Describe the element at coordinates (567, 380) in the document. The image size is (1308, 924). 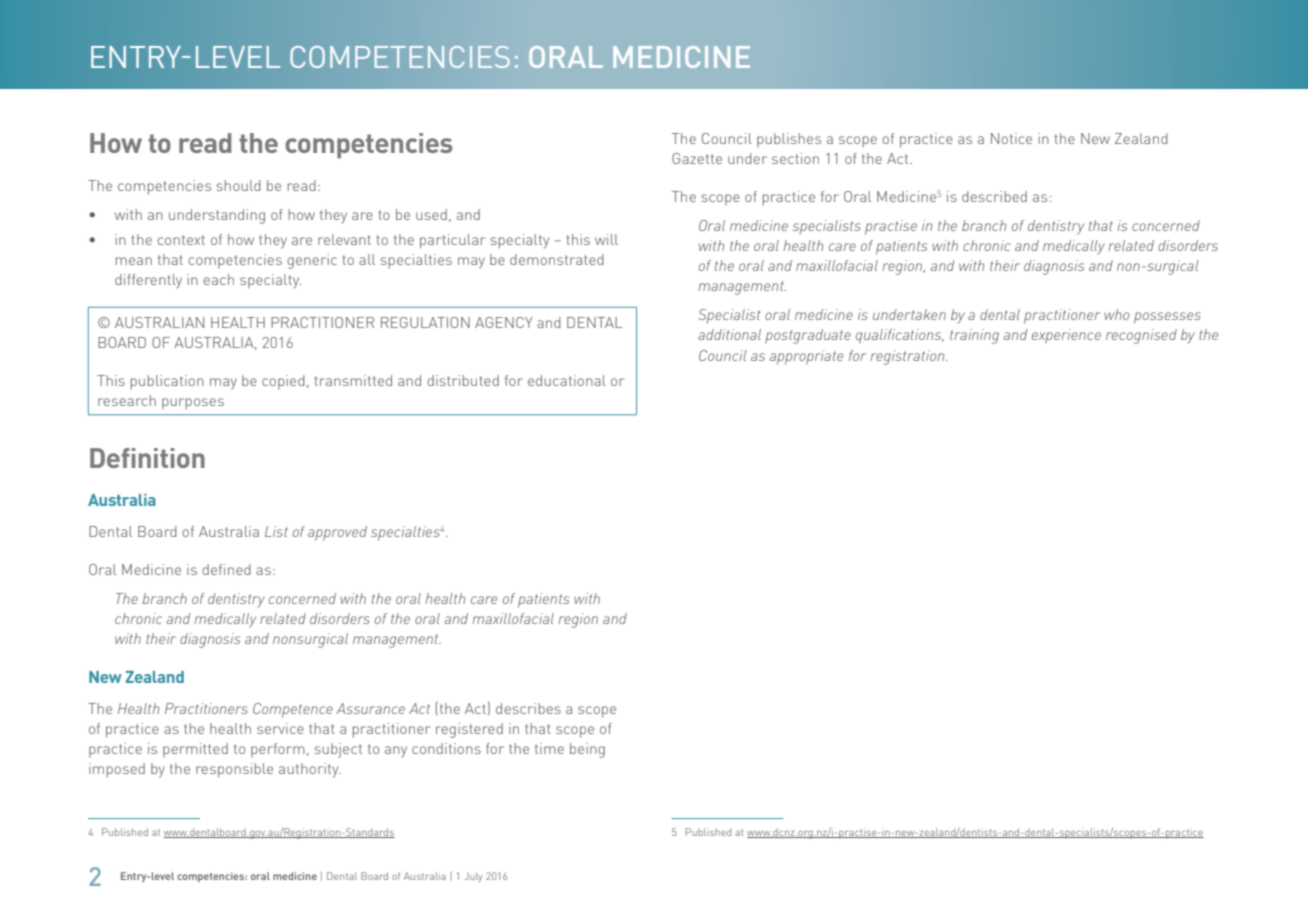
I see `educational` at that location.
